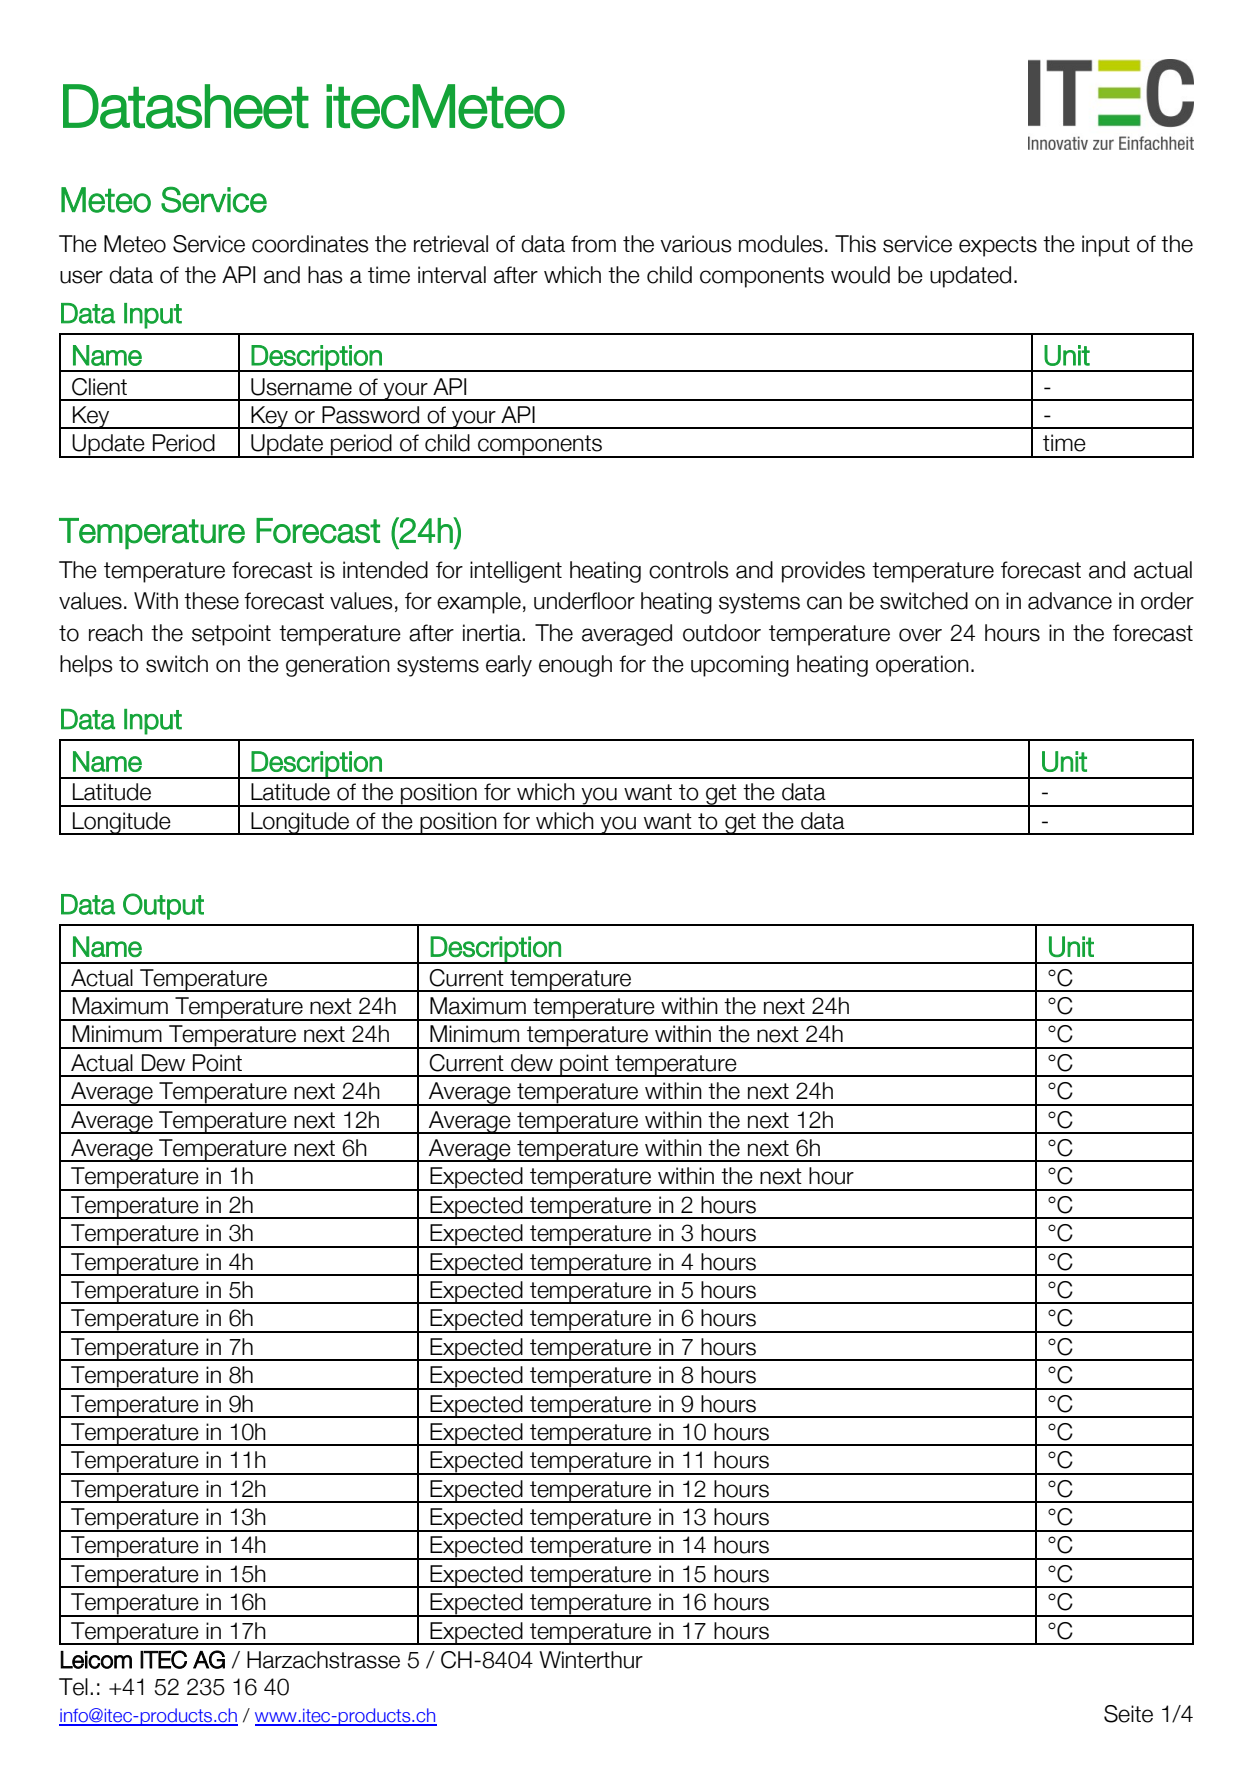  I want to click on Seite, so click(1128, 1714).
